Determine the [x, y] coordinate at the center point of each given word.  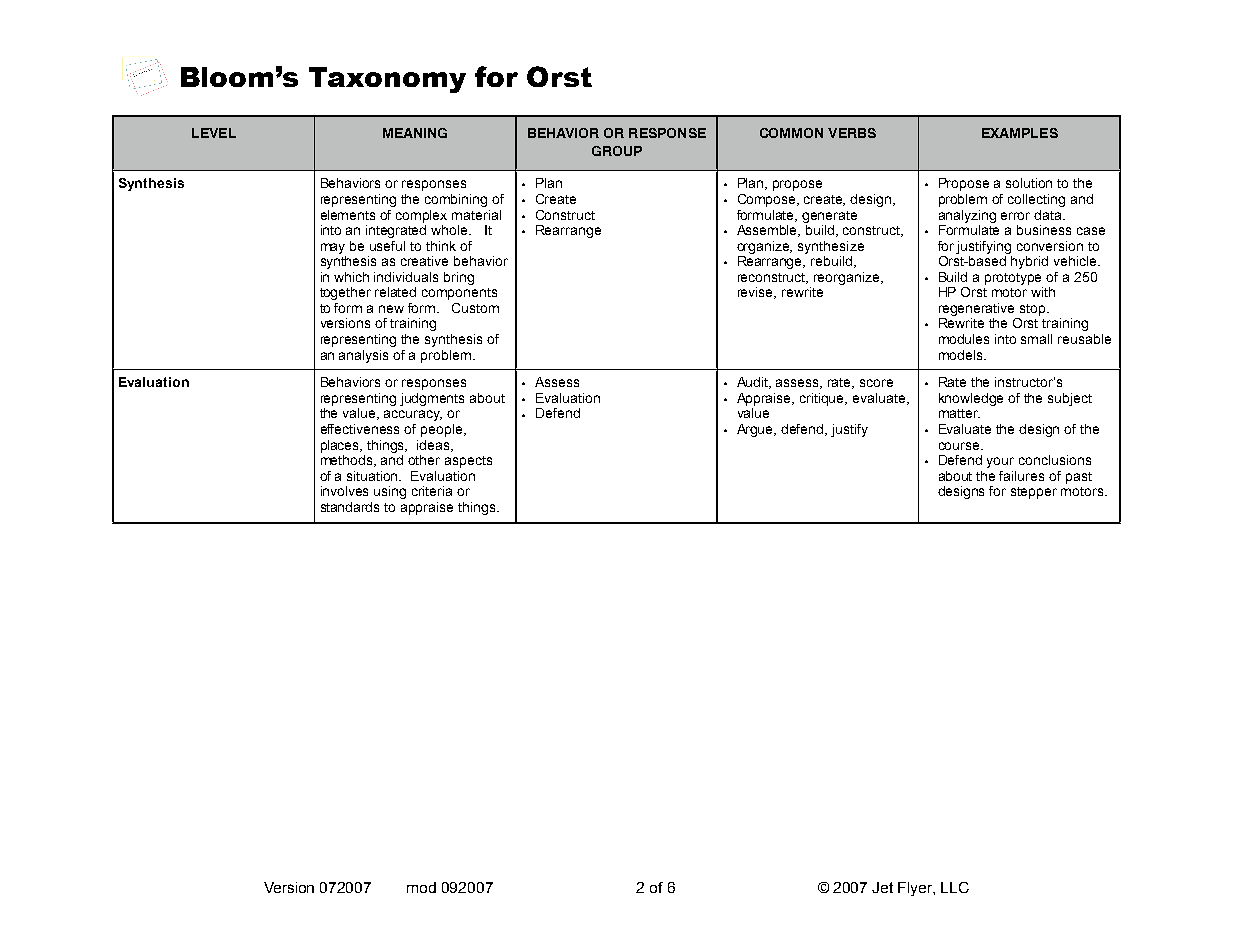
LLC [955, 887]
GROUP [617, 151]
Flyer [916, 889]
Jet [882, 887]
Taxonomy [387, 80]
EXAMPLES [1020, 133]
